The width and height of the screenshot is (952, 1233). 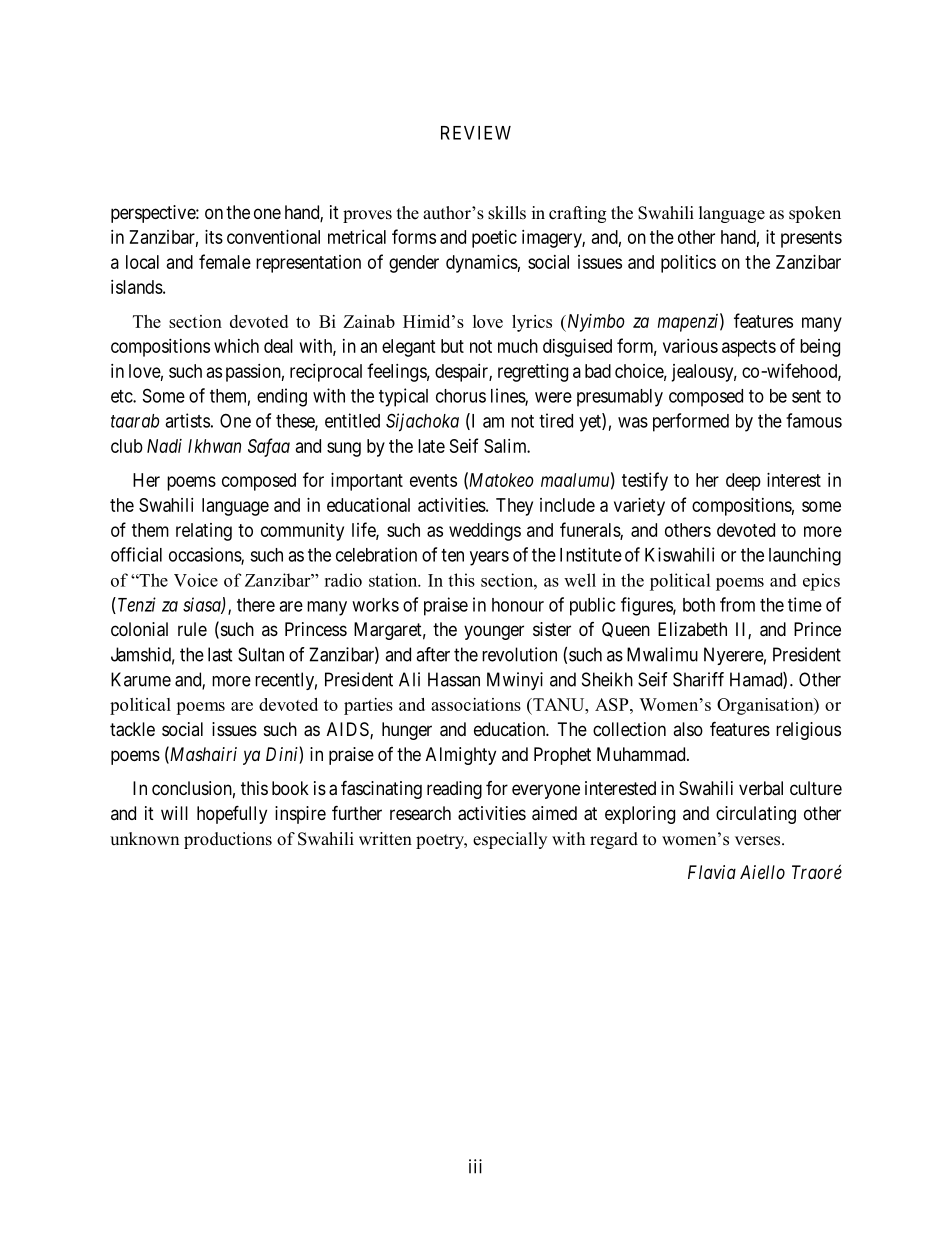 What do you see at coordinates (214, 237) in the screenshot?
I see `its` at bounding box center [214, 237].
